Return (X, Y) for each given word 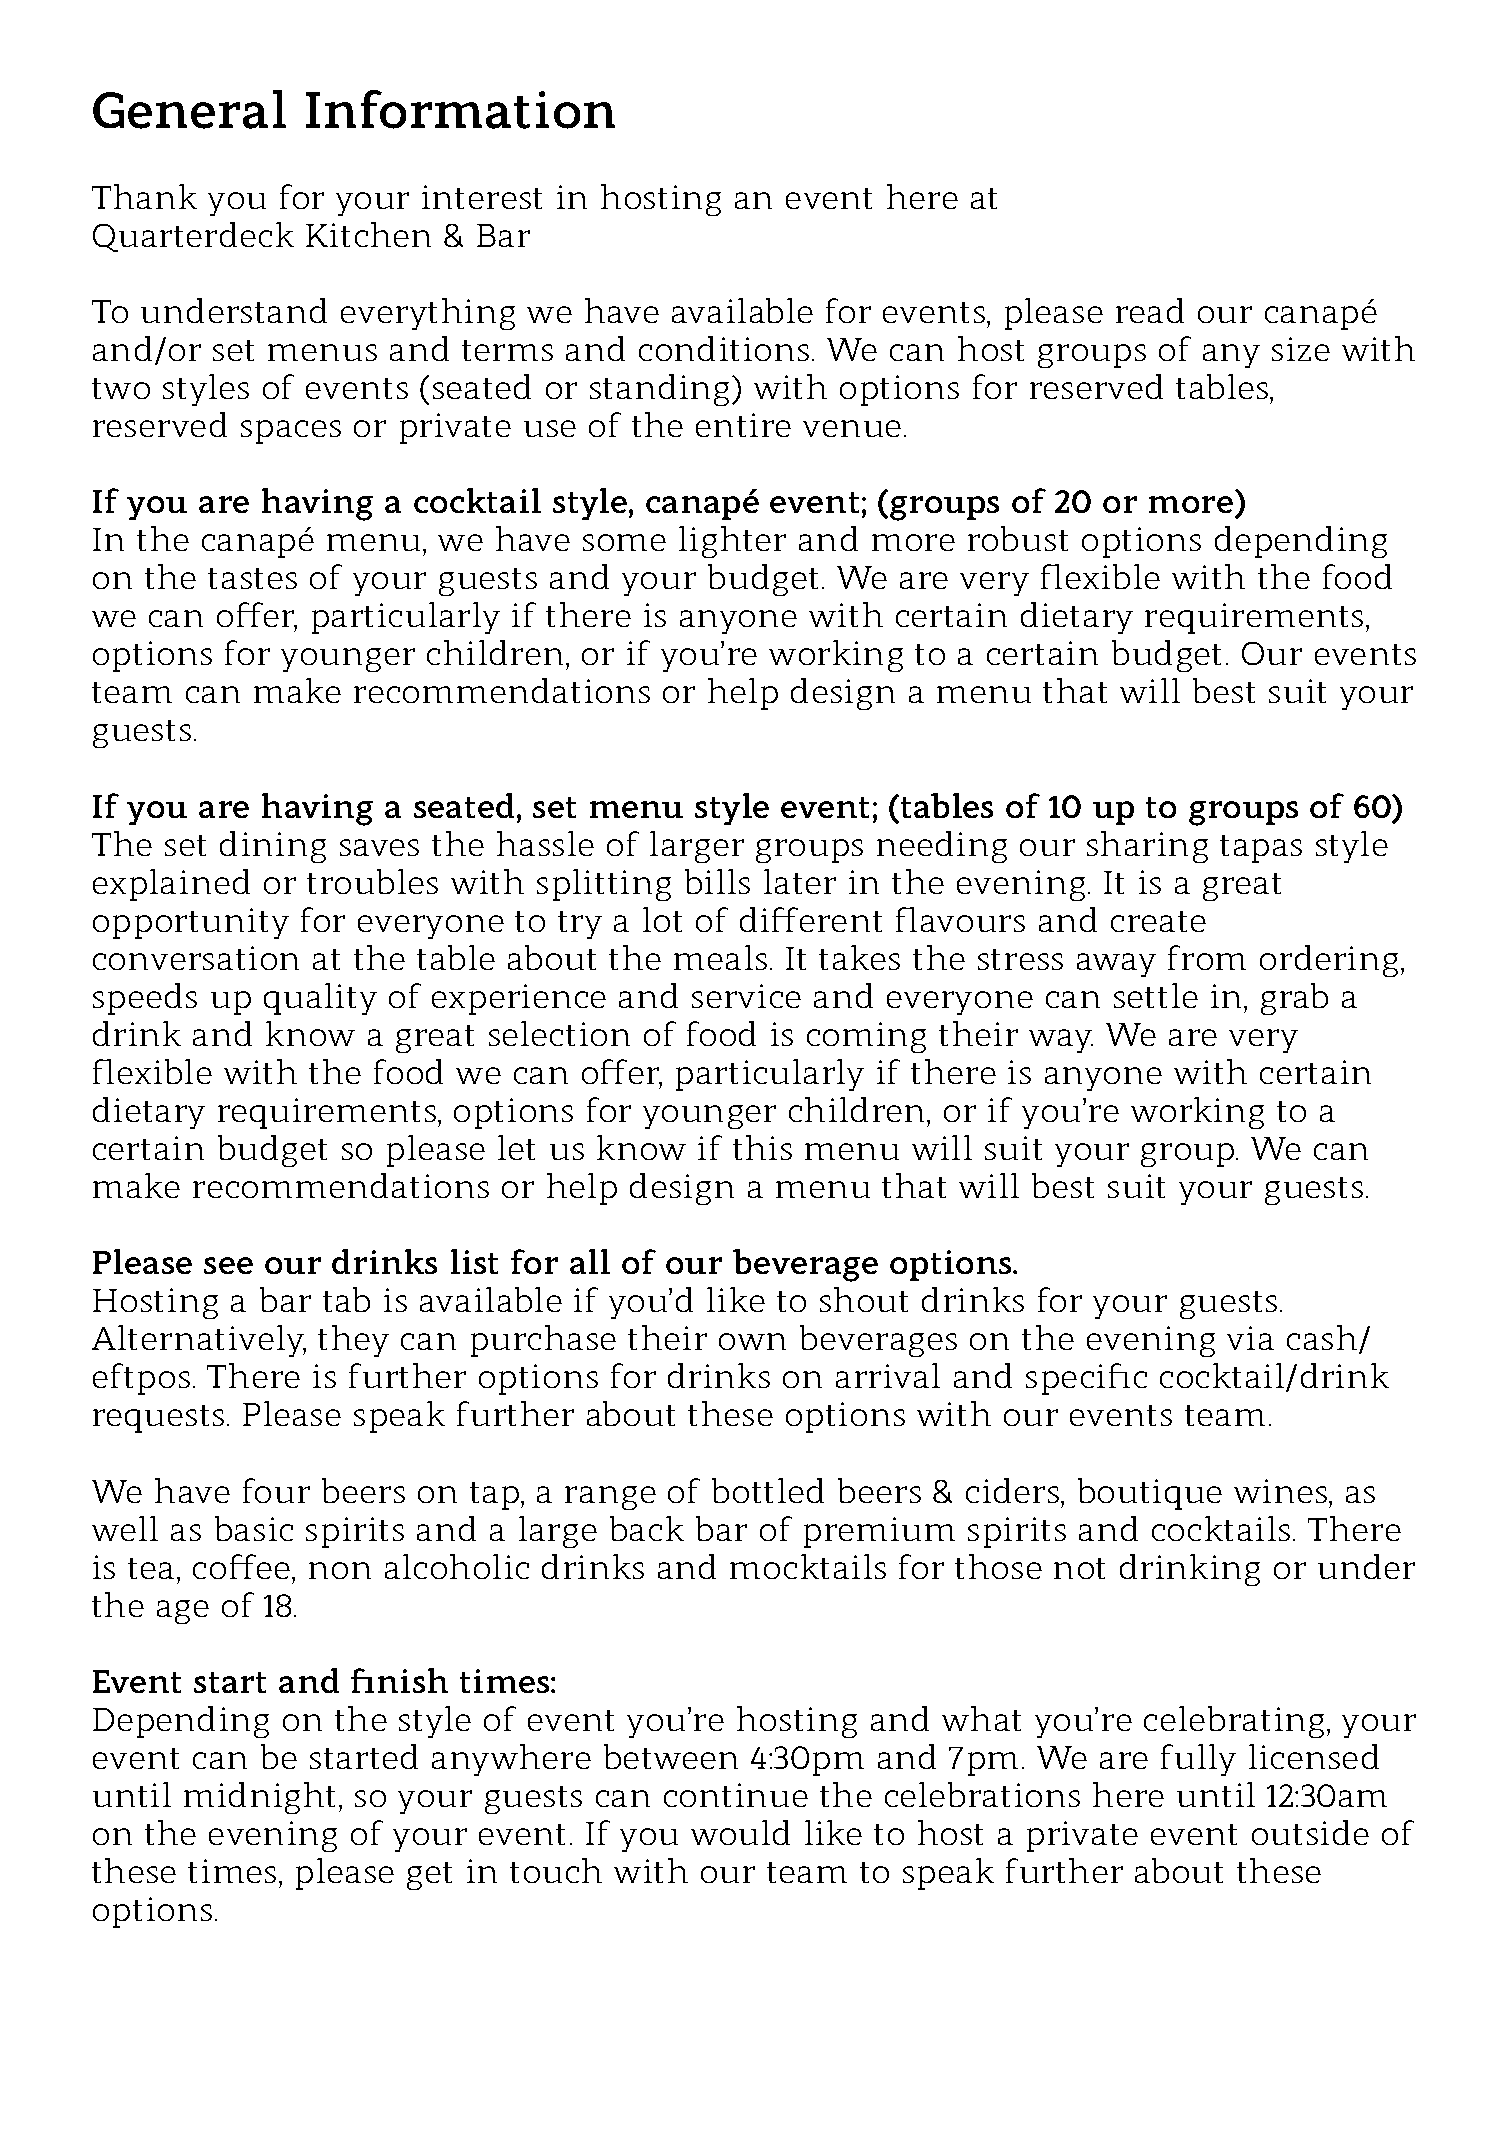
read (1150, 310)
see (228, 1265)
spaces (291, 432)
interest (482, 197)
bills (717, 881)
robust (1018, 538)
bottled (768, 1490)
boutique (1150, 1494)
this (762, 1147)
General (189, 109)
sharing (1147, 847)
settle (1156, 995)
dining (273, 847)
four (276, 1490)
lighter (732, 542)
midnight (259, 1798)
